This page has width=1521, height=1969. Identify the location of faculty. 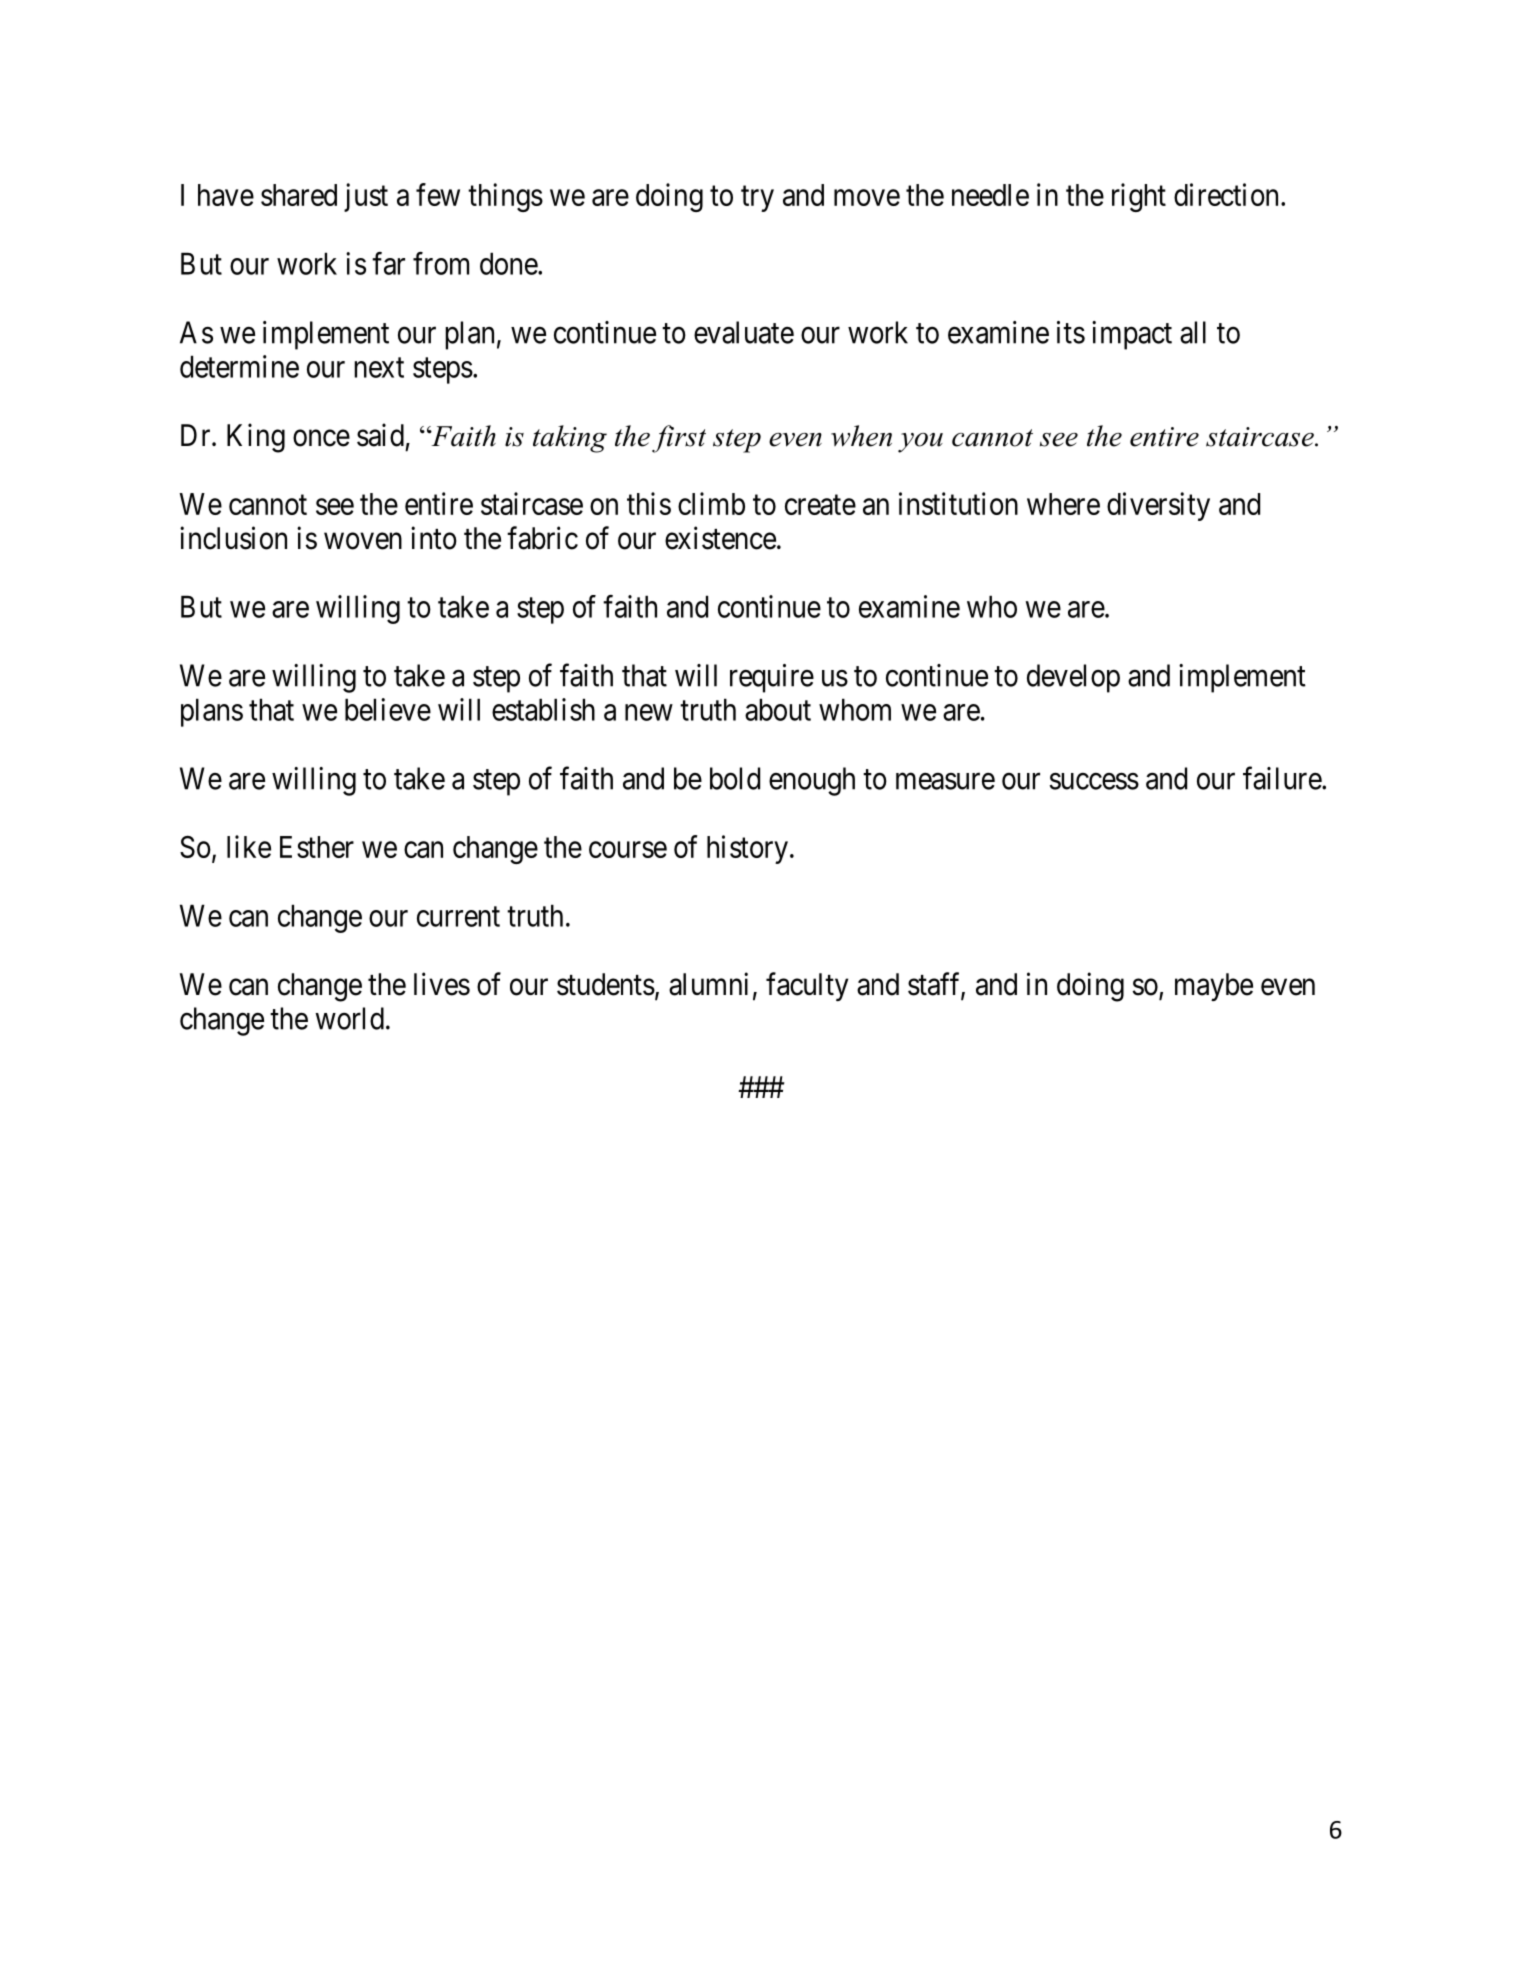
(807, 986).
